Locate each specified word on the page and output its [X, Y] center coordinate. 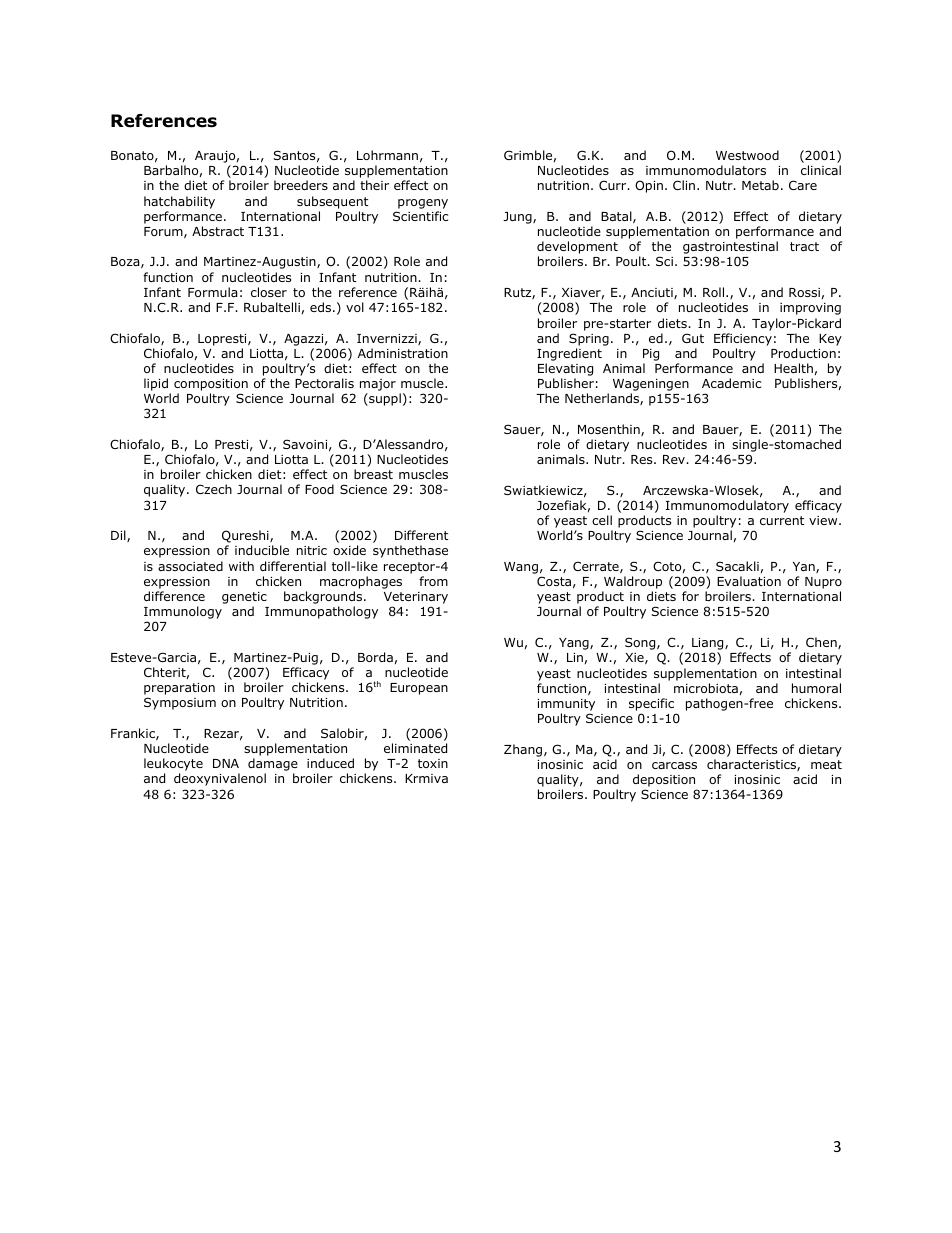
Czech [214, 489]
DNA [226, 763]
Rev [675, 459]
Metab [760, 185]
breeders [301, 185]
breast [373, 474]
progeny [423, 204]
